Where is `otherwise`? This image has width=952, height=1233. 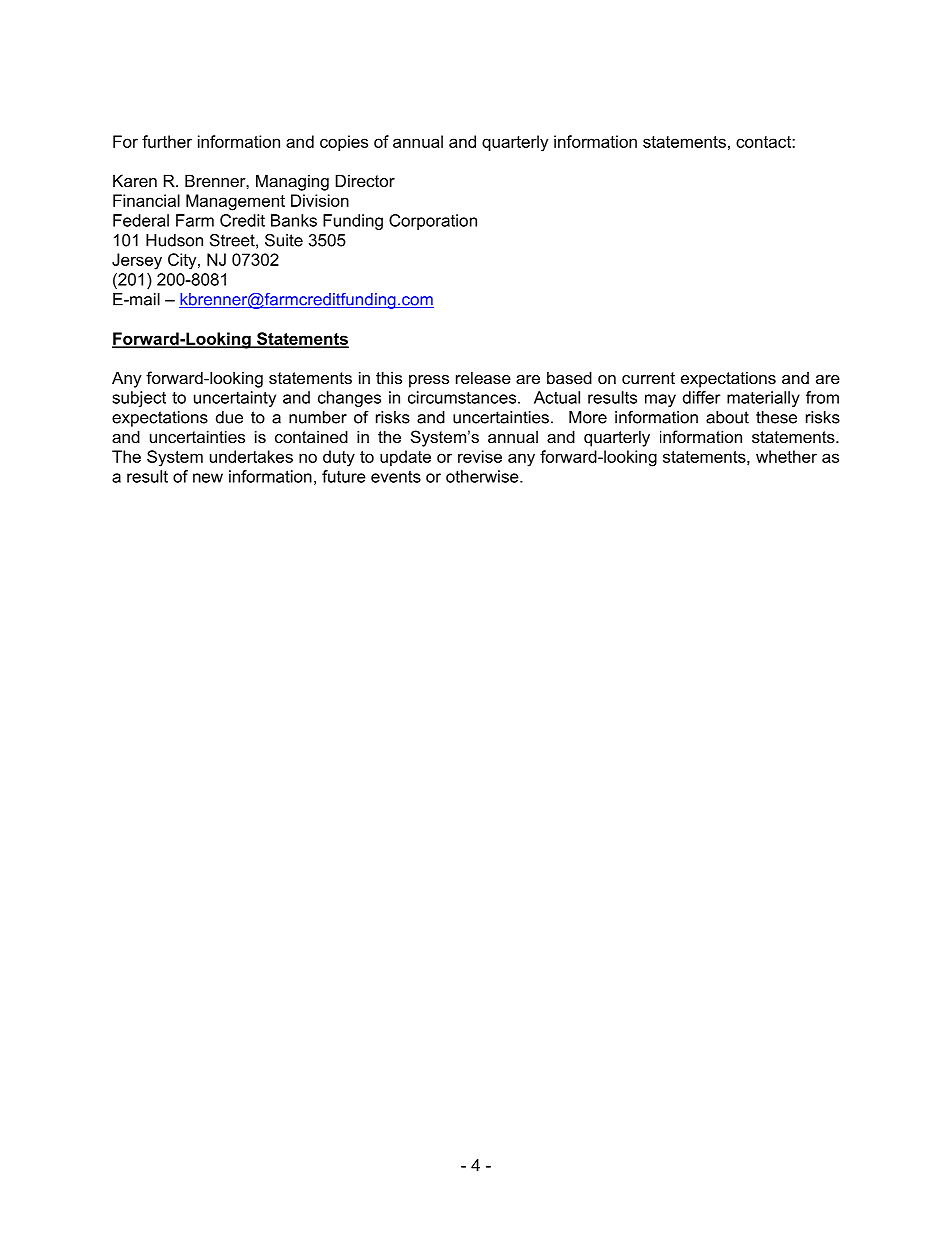
otherwise is located at coordinates (483, 476).
